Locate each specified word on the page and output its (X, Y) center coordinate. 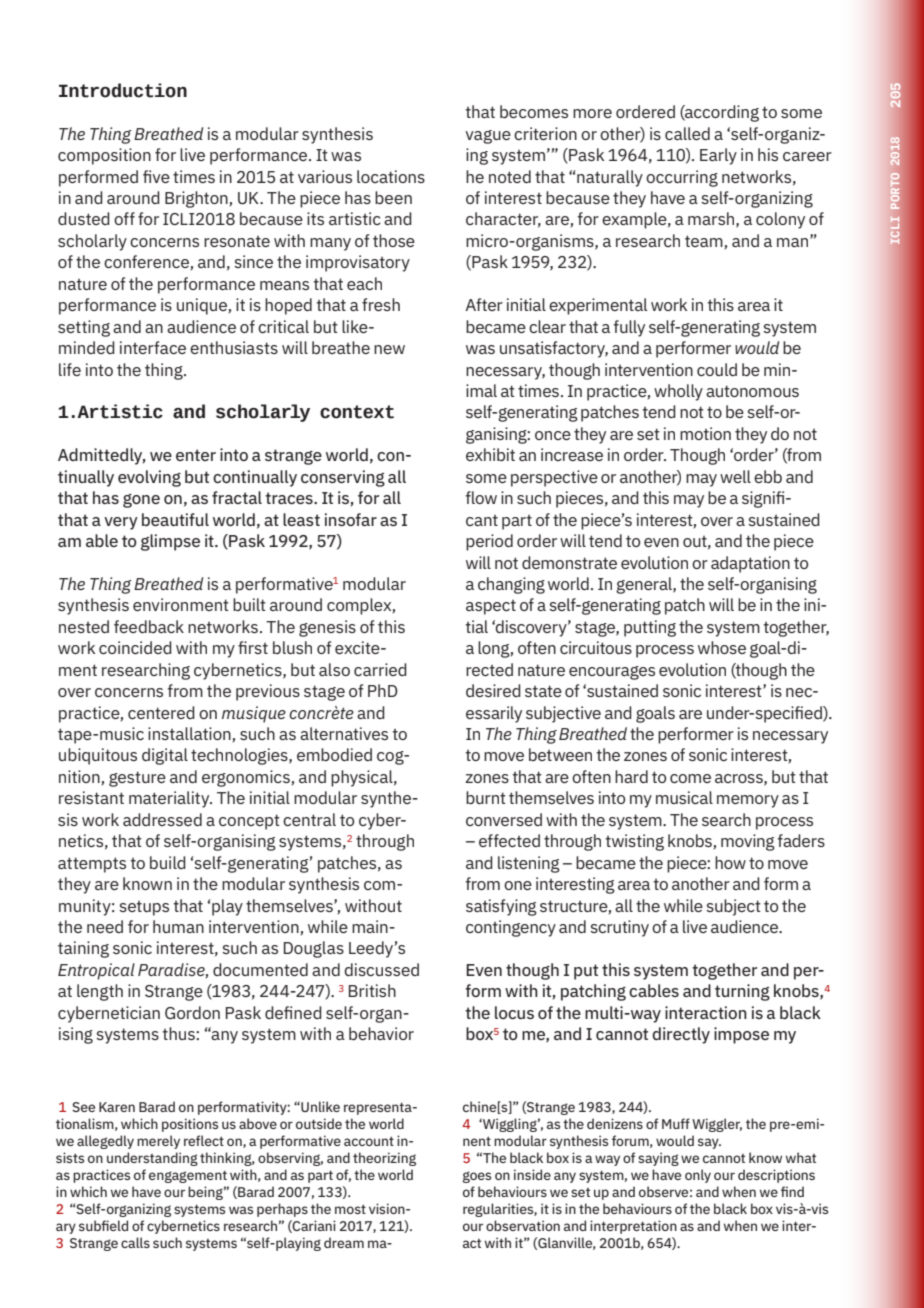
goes (477, 1177)
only (698, 1176)
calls (135, 1242)
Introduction (123, 90)
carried (380, 669)
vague (488, 137)
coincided (135, 647)
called (687, 133)
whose (722, 647)
